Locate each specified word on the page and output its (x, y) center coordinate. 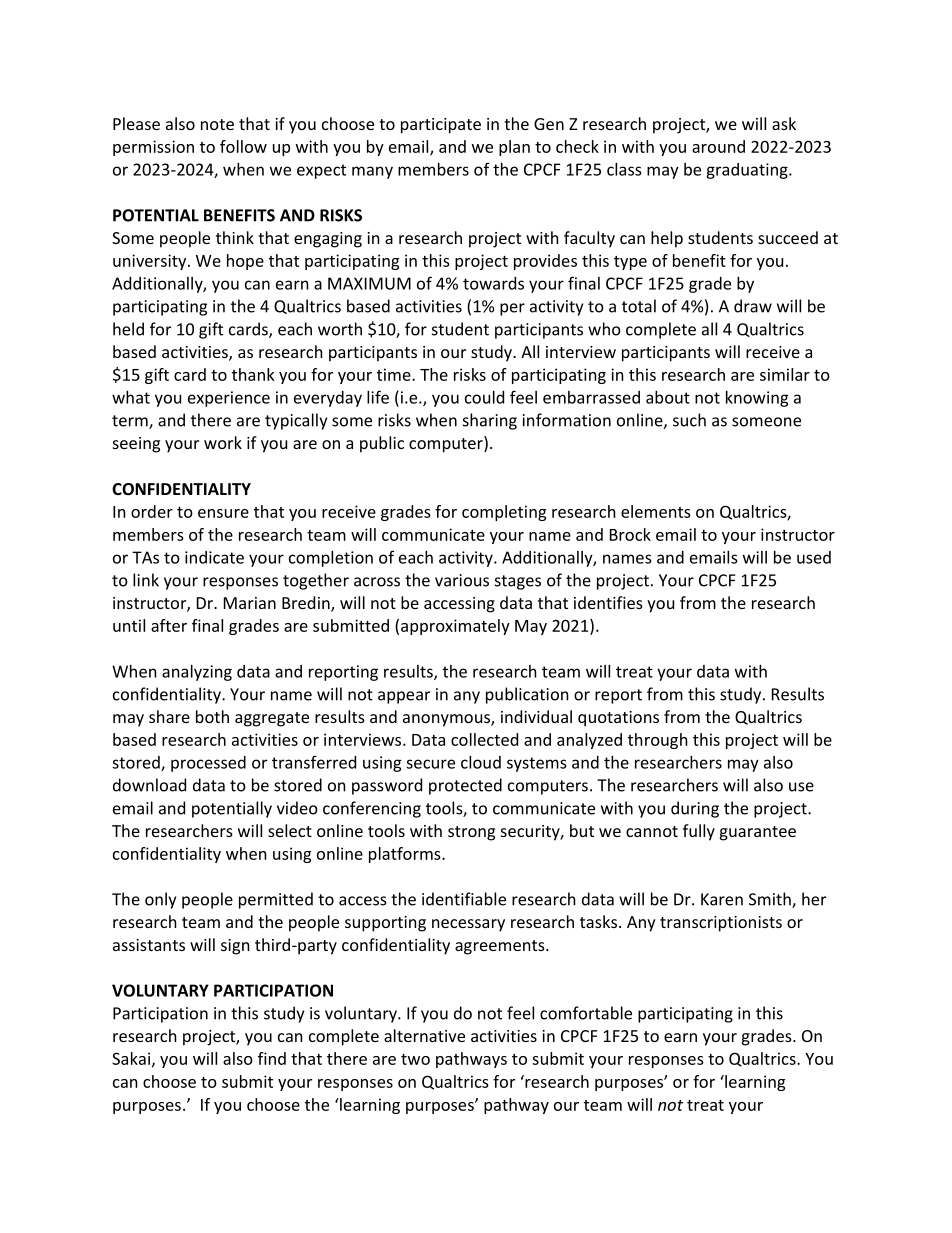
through (658, 741)
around (718, 146)
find (272, 1058)
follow (243, 146)
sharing (490, 421)
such (689, 420)
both (212, 716)
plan (514, 148)
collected (484, 739)
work (223, 442)
